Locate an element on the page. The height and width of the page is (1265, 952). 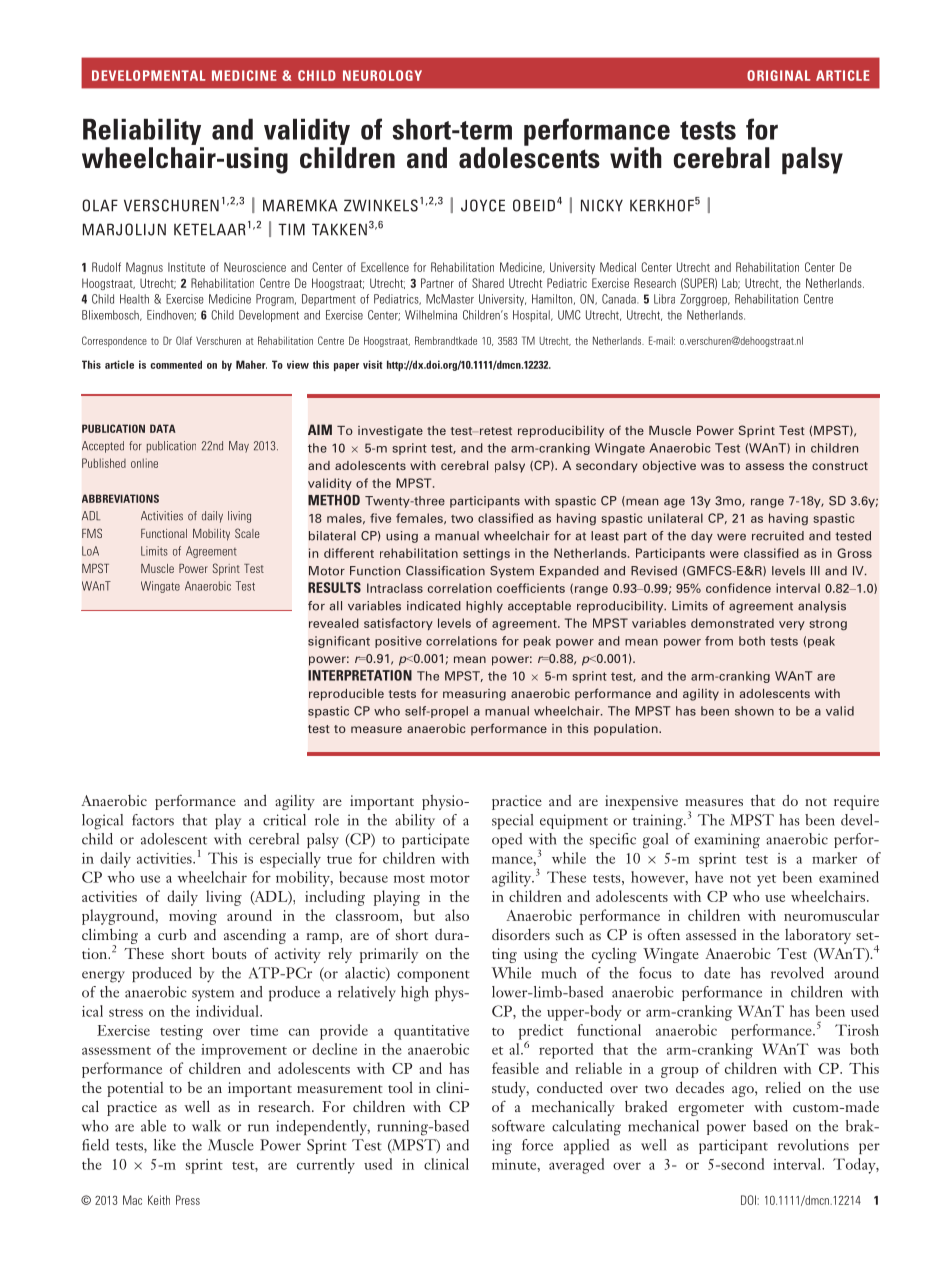
ORIGINAL is located at coordinates (779, 75).
